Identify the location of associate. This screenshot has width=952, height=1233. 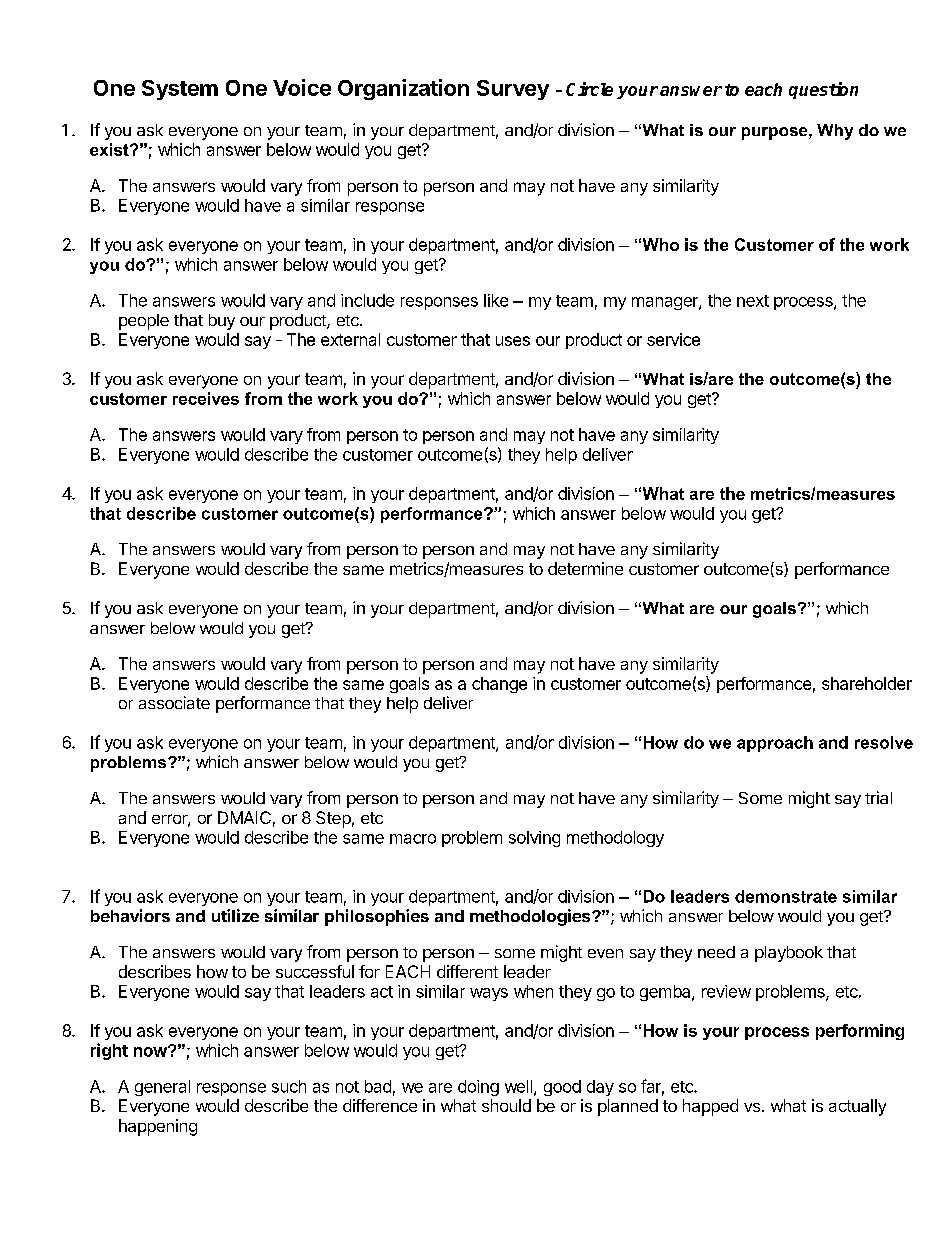
(174, 702).
